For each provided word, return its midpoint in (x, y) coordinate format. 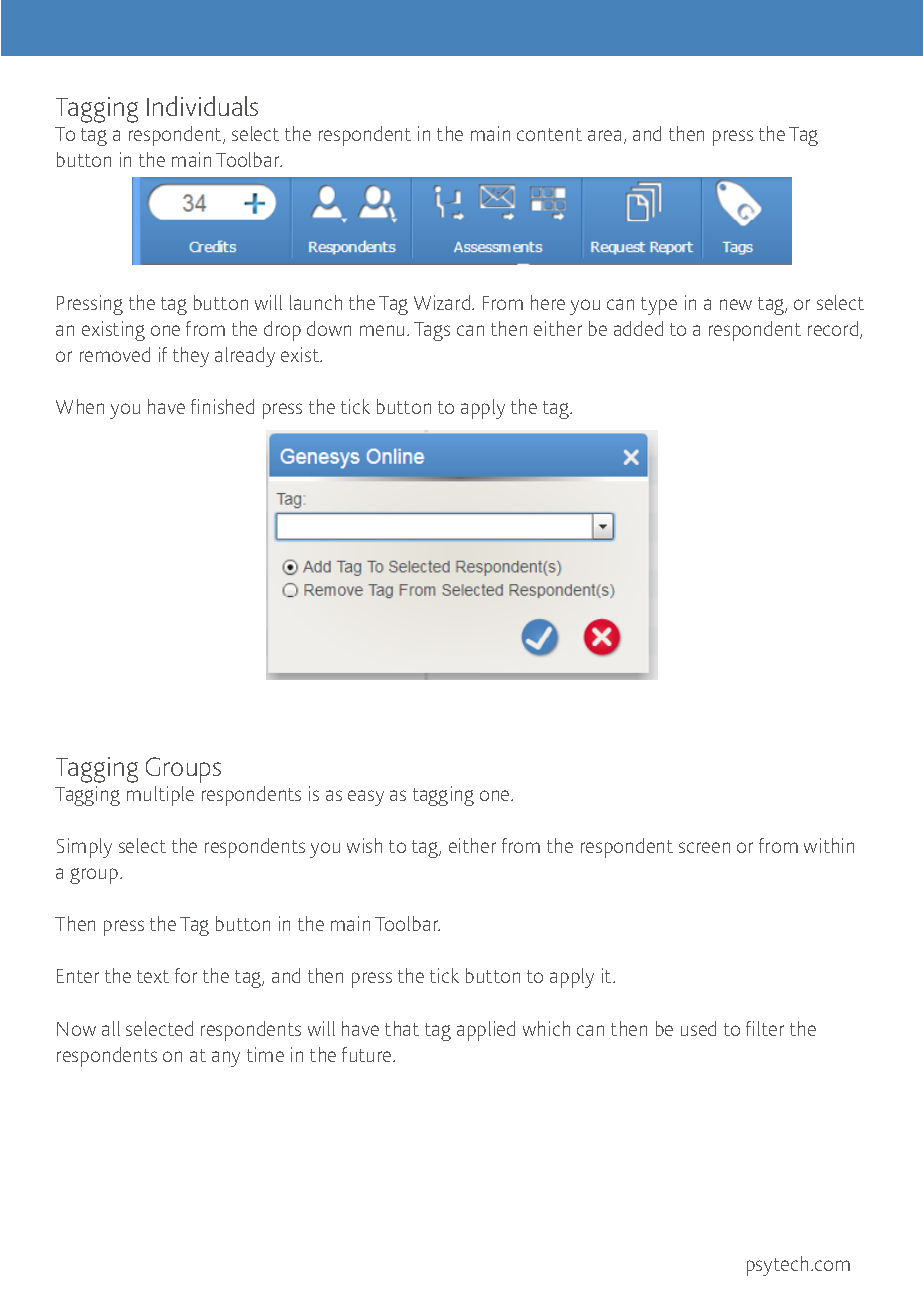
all (111, 1028)
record (834, 330)
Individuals (202, 106)
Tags (432, 331)
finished (222, 406)
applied (486, 1031)
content (549, 134)
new (736, 304)
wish (364, 845)
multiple (160, 796)
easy (366, 798)
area (604, 135)
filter (765, 1028)
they (191, 357)
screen (704, 847)
